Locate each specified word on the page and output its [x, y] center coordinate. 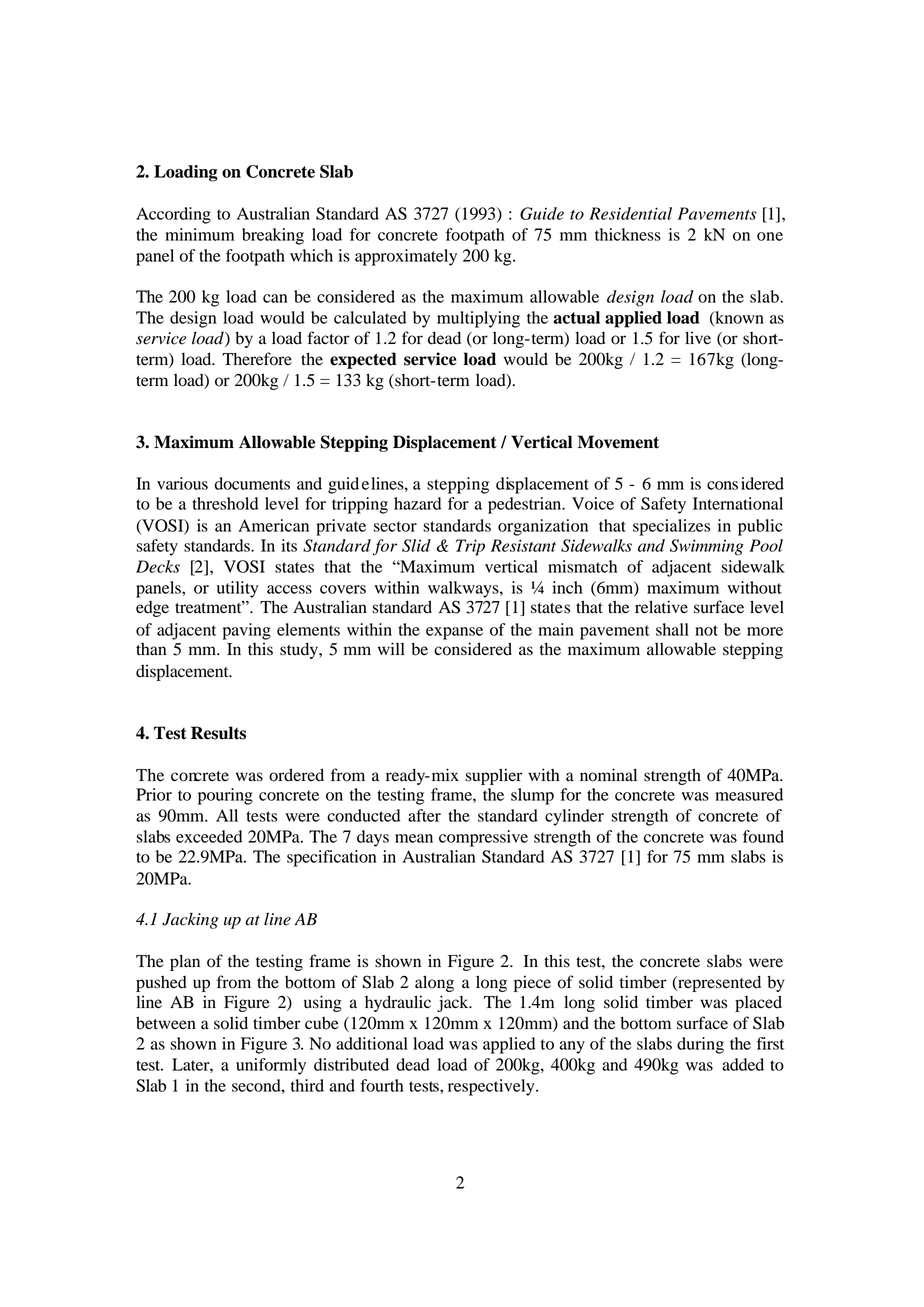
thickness [628, 234]
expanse [454, 633]
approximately [406, 257]
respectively [492, 1087]
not [706, 630]
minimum [199, 234]
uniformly [271, 1066]
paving [246, 631]
